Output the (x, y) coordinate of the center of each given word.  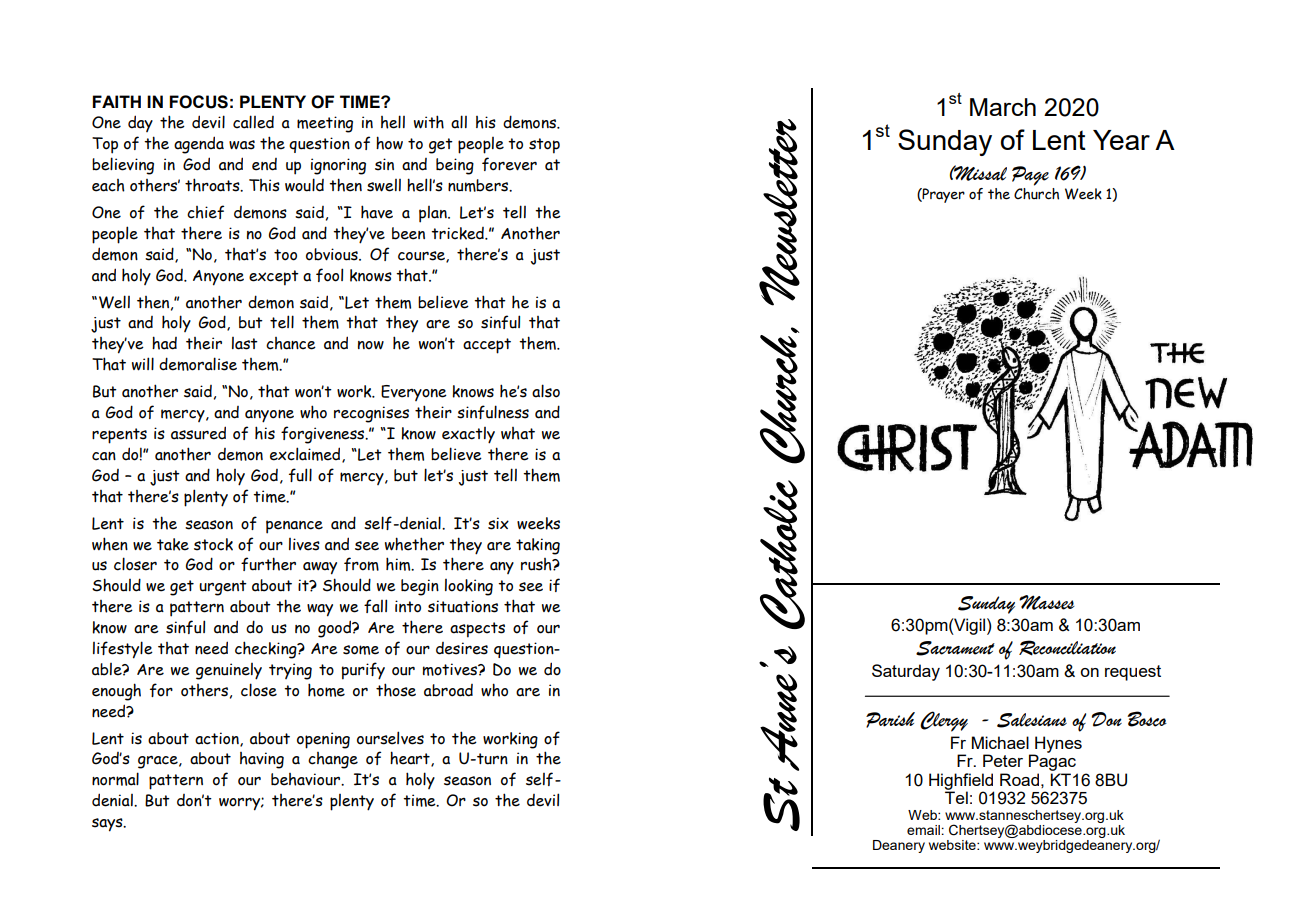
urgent (223, 588)
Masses (1047, 602)
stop (544, 146)
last (245, 343)
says (108, 825)
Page (1030, 176)
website (953, 845)
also (546, 391)
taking (538, 546)
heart (411, 759)
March (1003, 107)
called (253, 122)
